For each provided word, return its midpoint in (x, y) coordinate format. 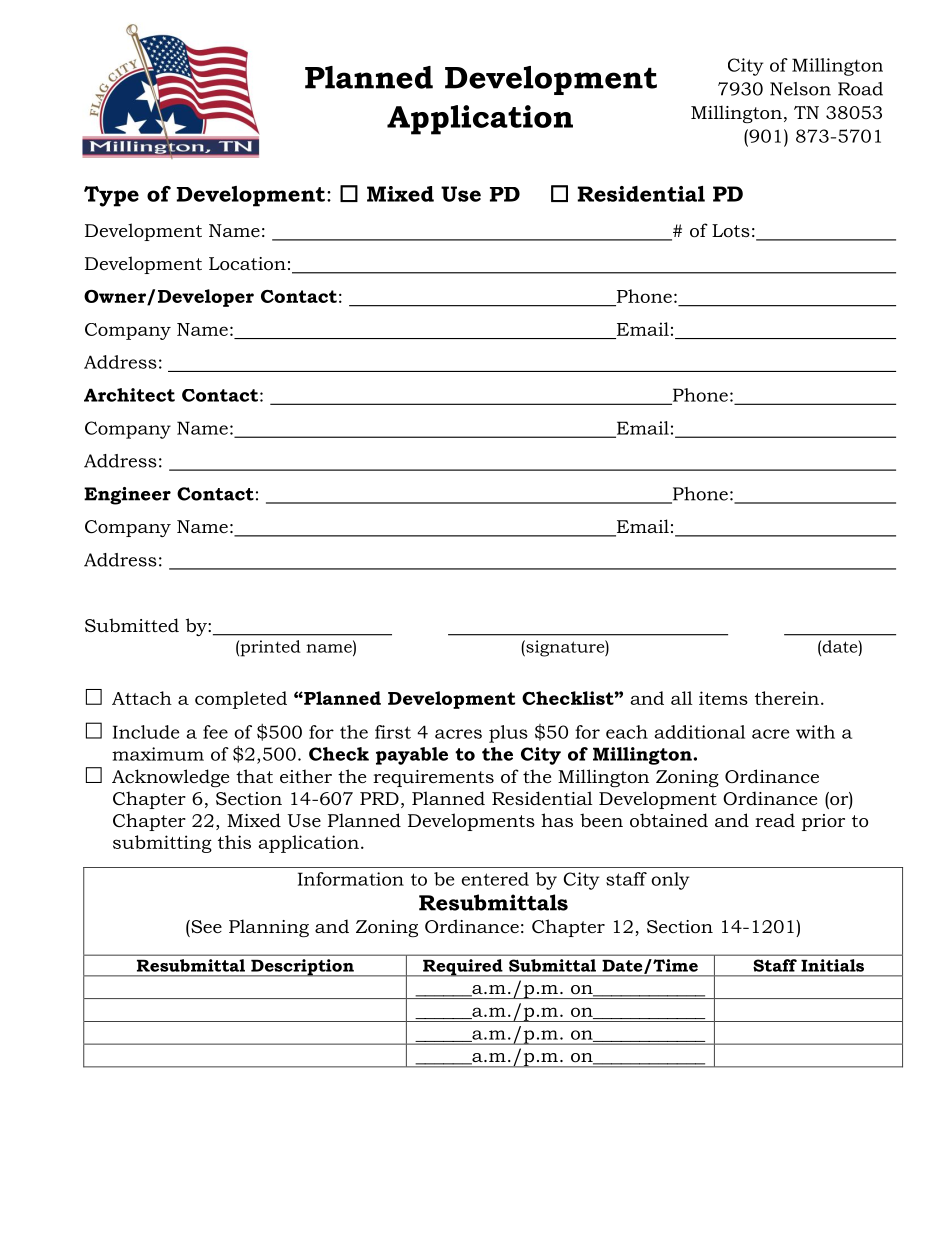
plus (508, 734)
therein (787, 698)
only (670, 881)
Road (860, 89)
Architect (129, 395)
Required (463, 968)
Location (247, 264)
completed (241, 700)
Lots (731, 230)
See (205, 927)
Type (111, 196)
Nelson (800, 89)
